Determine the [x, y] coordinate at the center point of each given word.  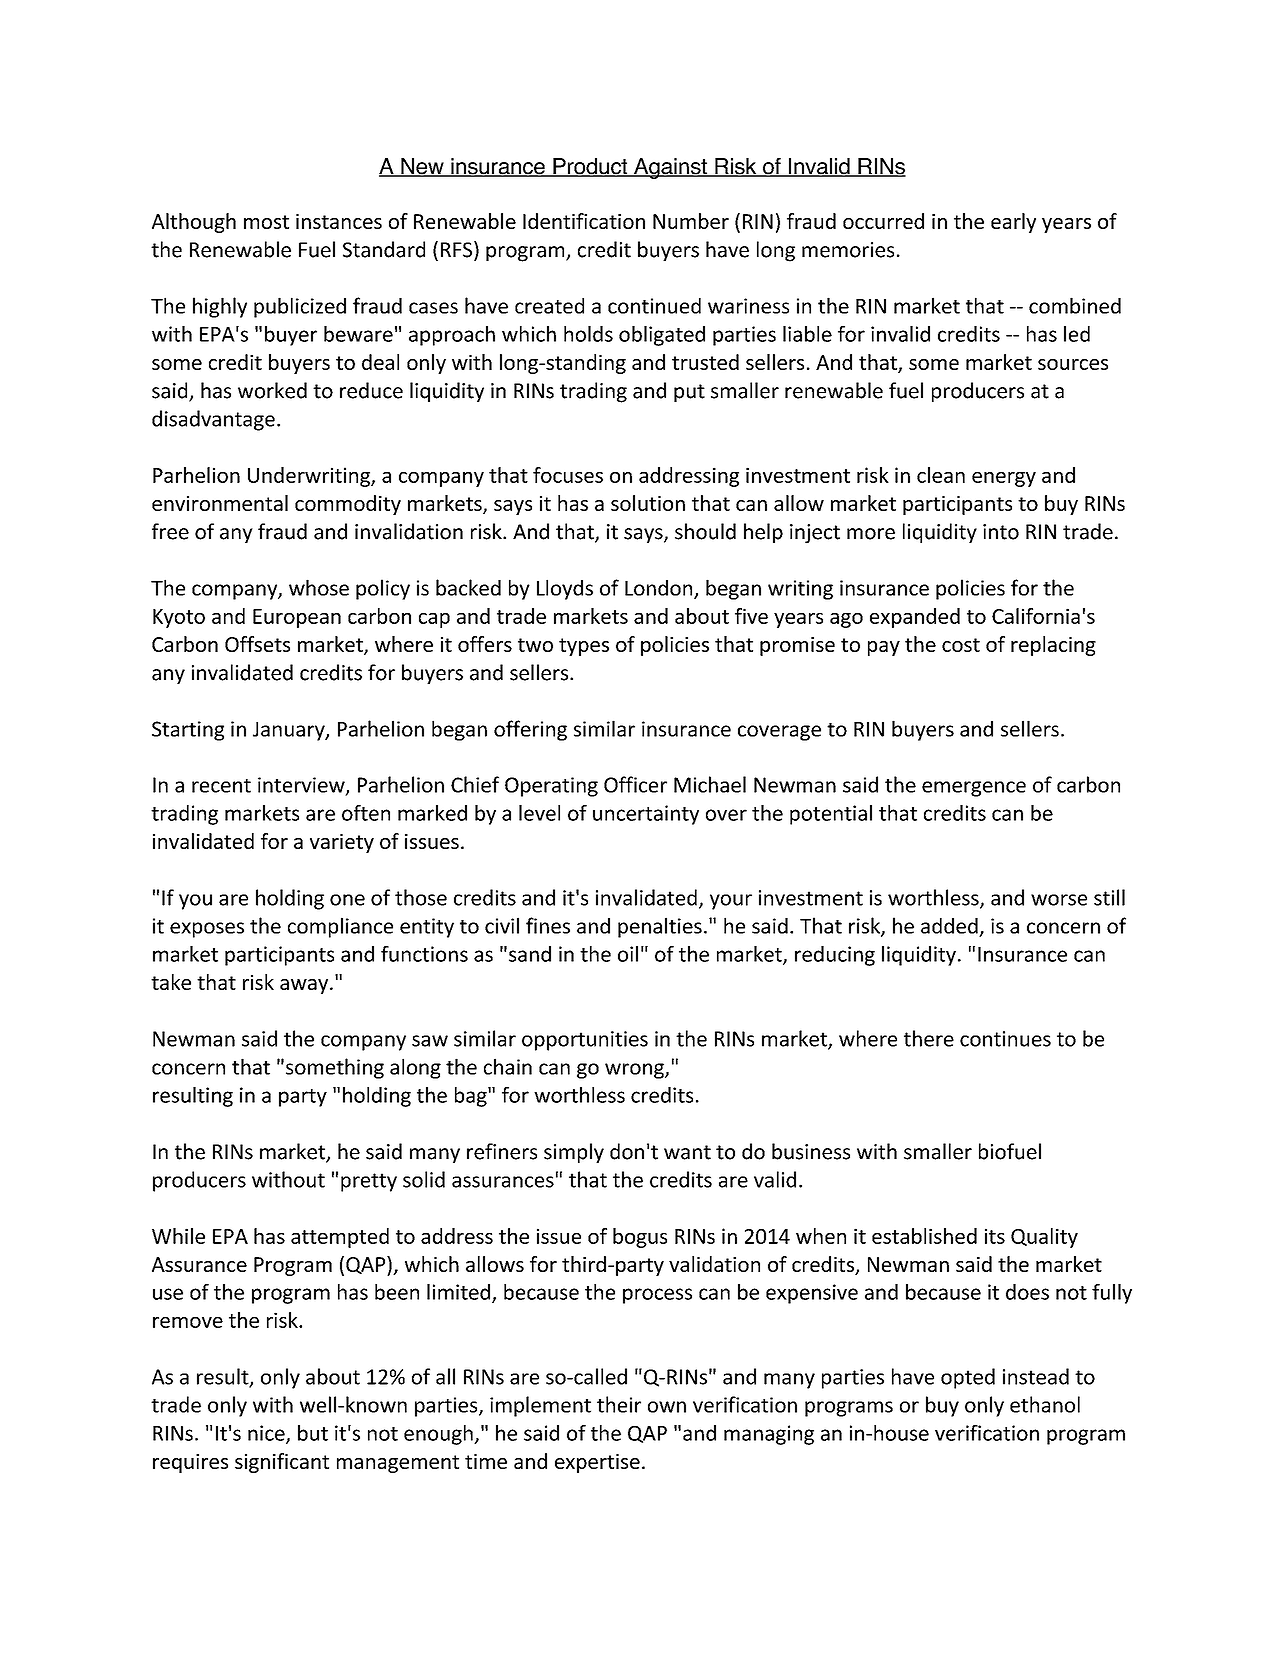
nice [267, 1434]
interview [302, 786]
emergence [974, 789]
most [266, 222]
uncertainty [646, 815]
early [1013, 223]
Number [691, 221]
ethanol [1045, 1404]
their [619, 1404]
